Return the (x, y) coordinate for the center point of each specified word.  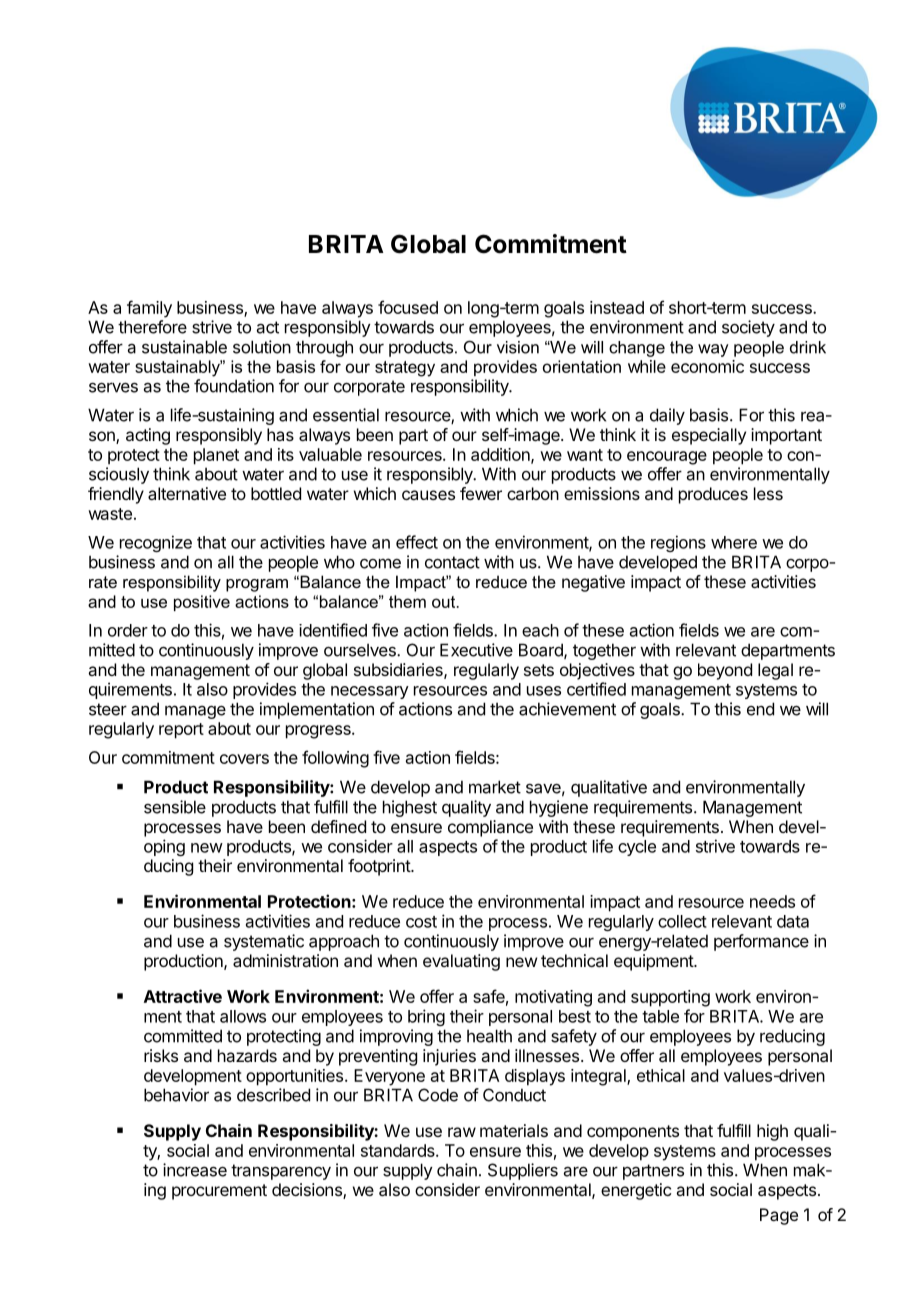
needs (772, 901)
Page (779, 1216)
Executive (476, 650)
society (748, 328)
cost (421, 922)
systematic (264, 942)
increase (195, 1170)
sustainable (184, 347)
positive (202, 603)
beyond (725, 671)
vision (518, 347)
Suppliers (523, 1171)
